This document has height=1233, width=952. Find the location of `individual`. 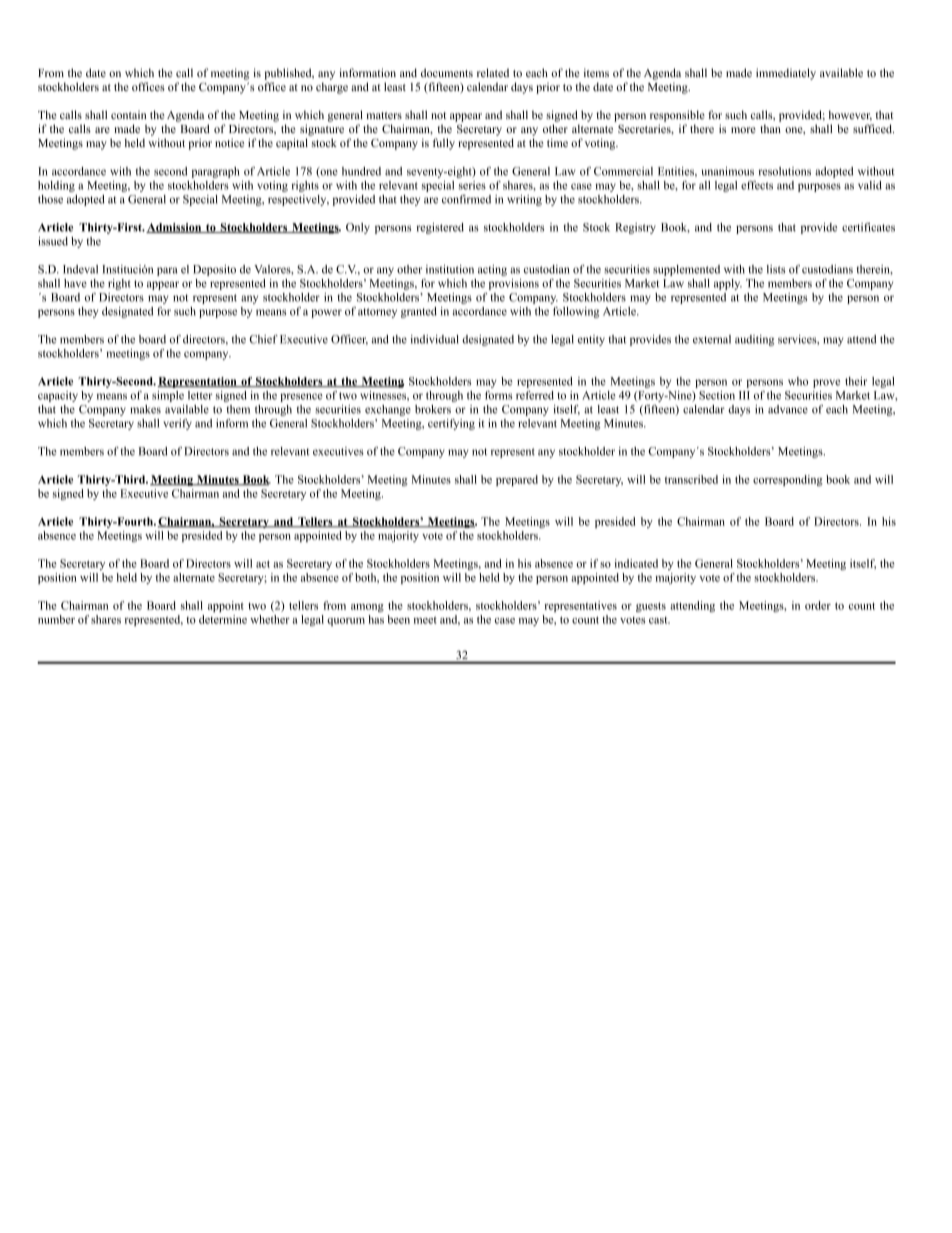

individual is located at coordinates (435, 339).
